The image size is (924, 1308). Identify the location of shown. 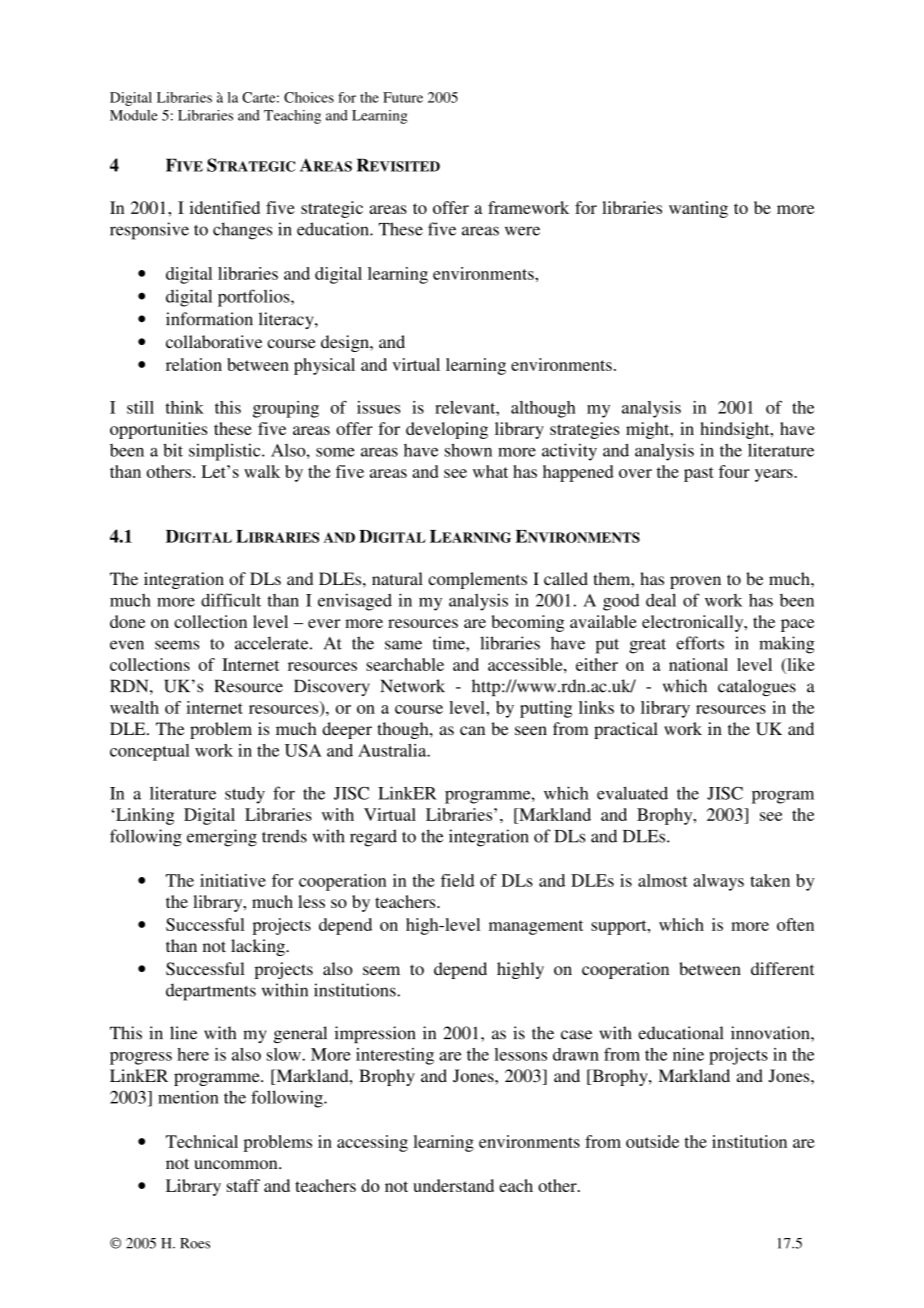
(468, 450).
